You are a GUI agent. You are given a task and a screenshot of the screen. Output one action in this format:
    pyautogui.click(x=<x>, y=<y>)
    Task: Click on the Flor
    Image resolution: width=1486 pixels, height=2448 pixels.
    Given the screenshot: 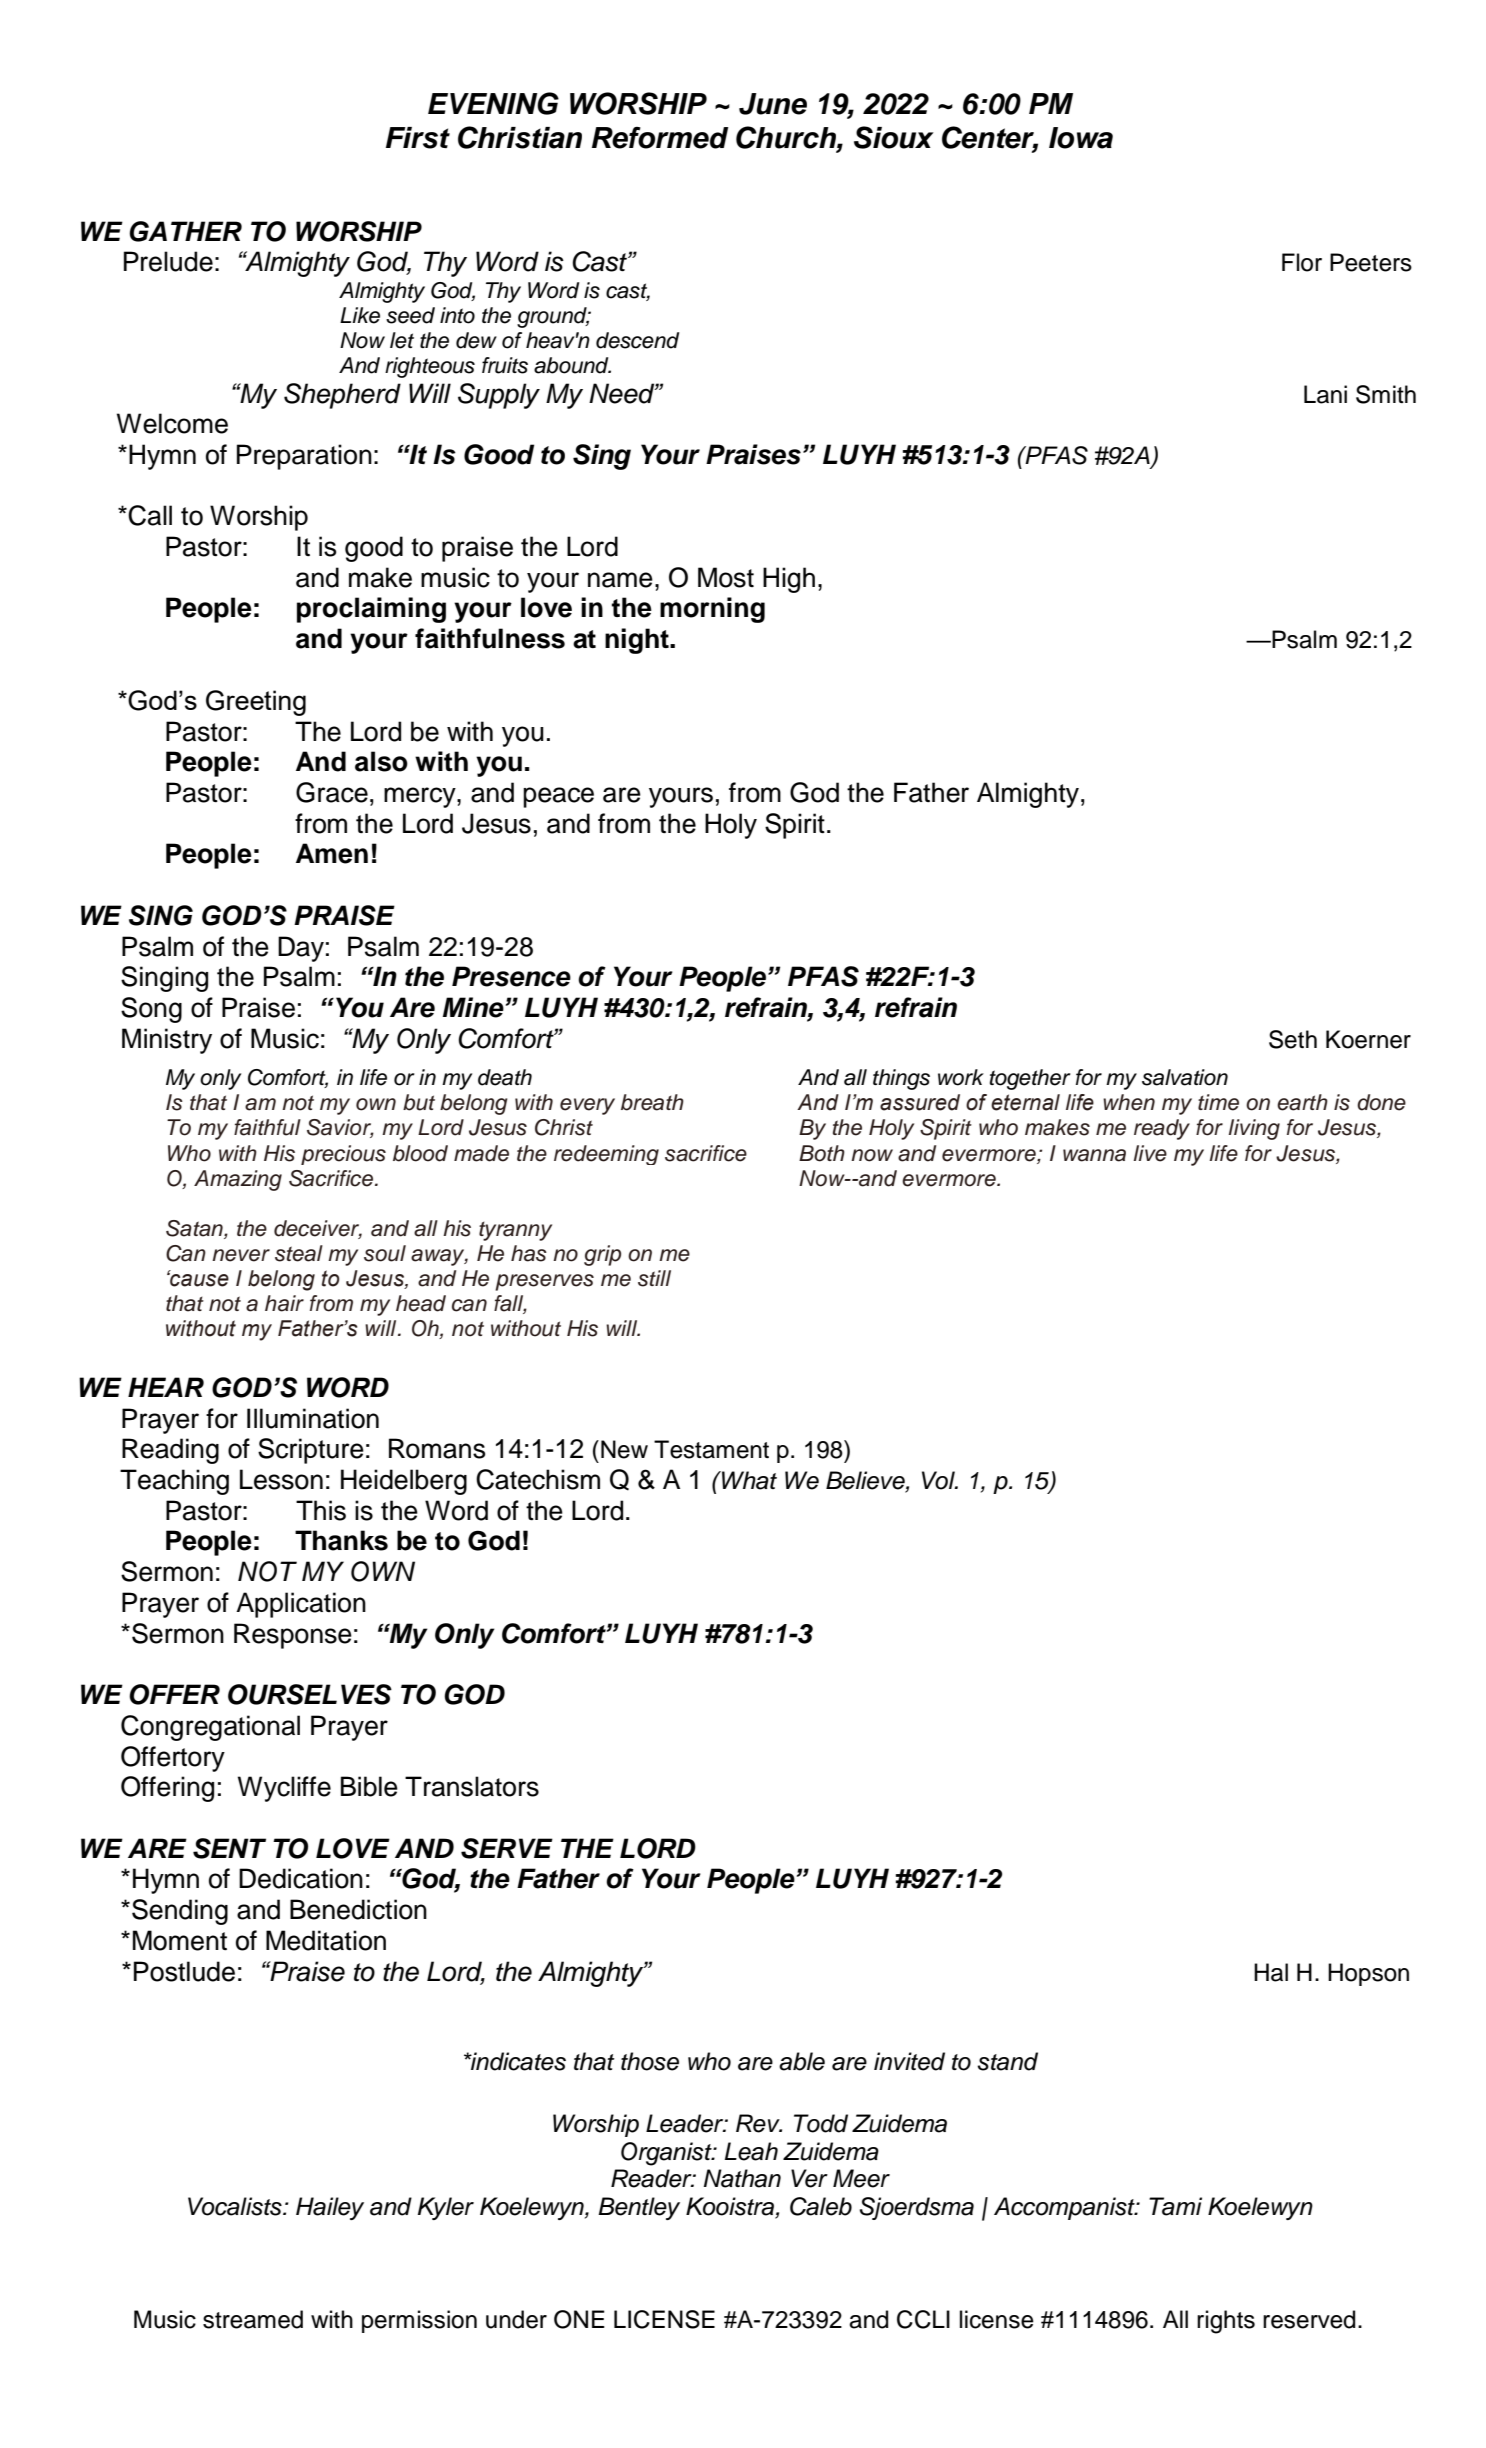 What is the action you would take?
    pyautogui.click(x=1302, y=262)
